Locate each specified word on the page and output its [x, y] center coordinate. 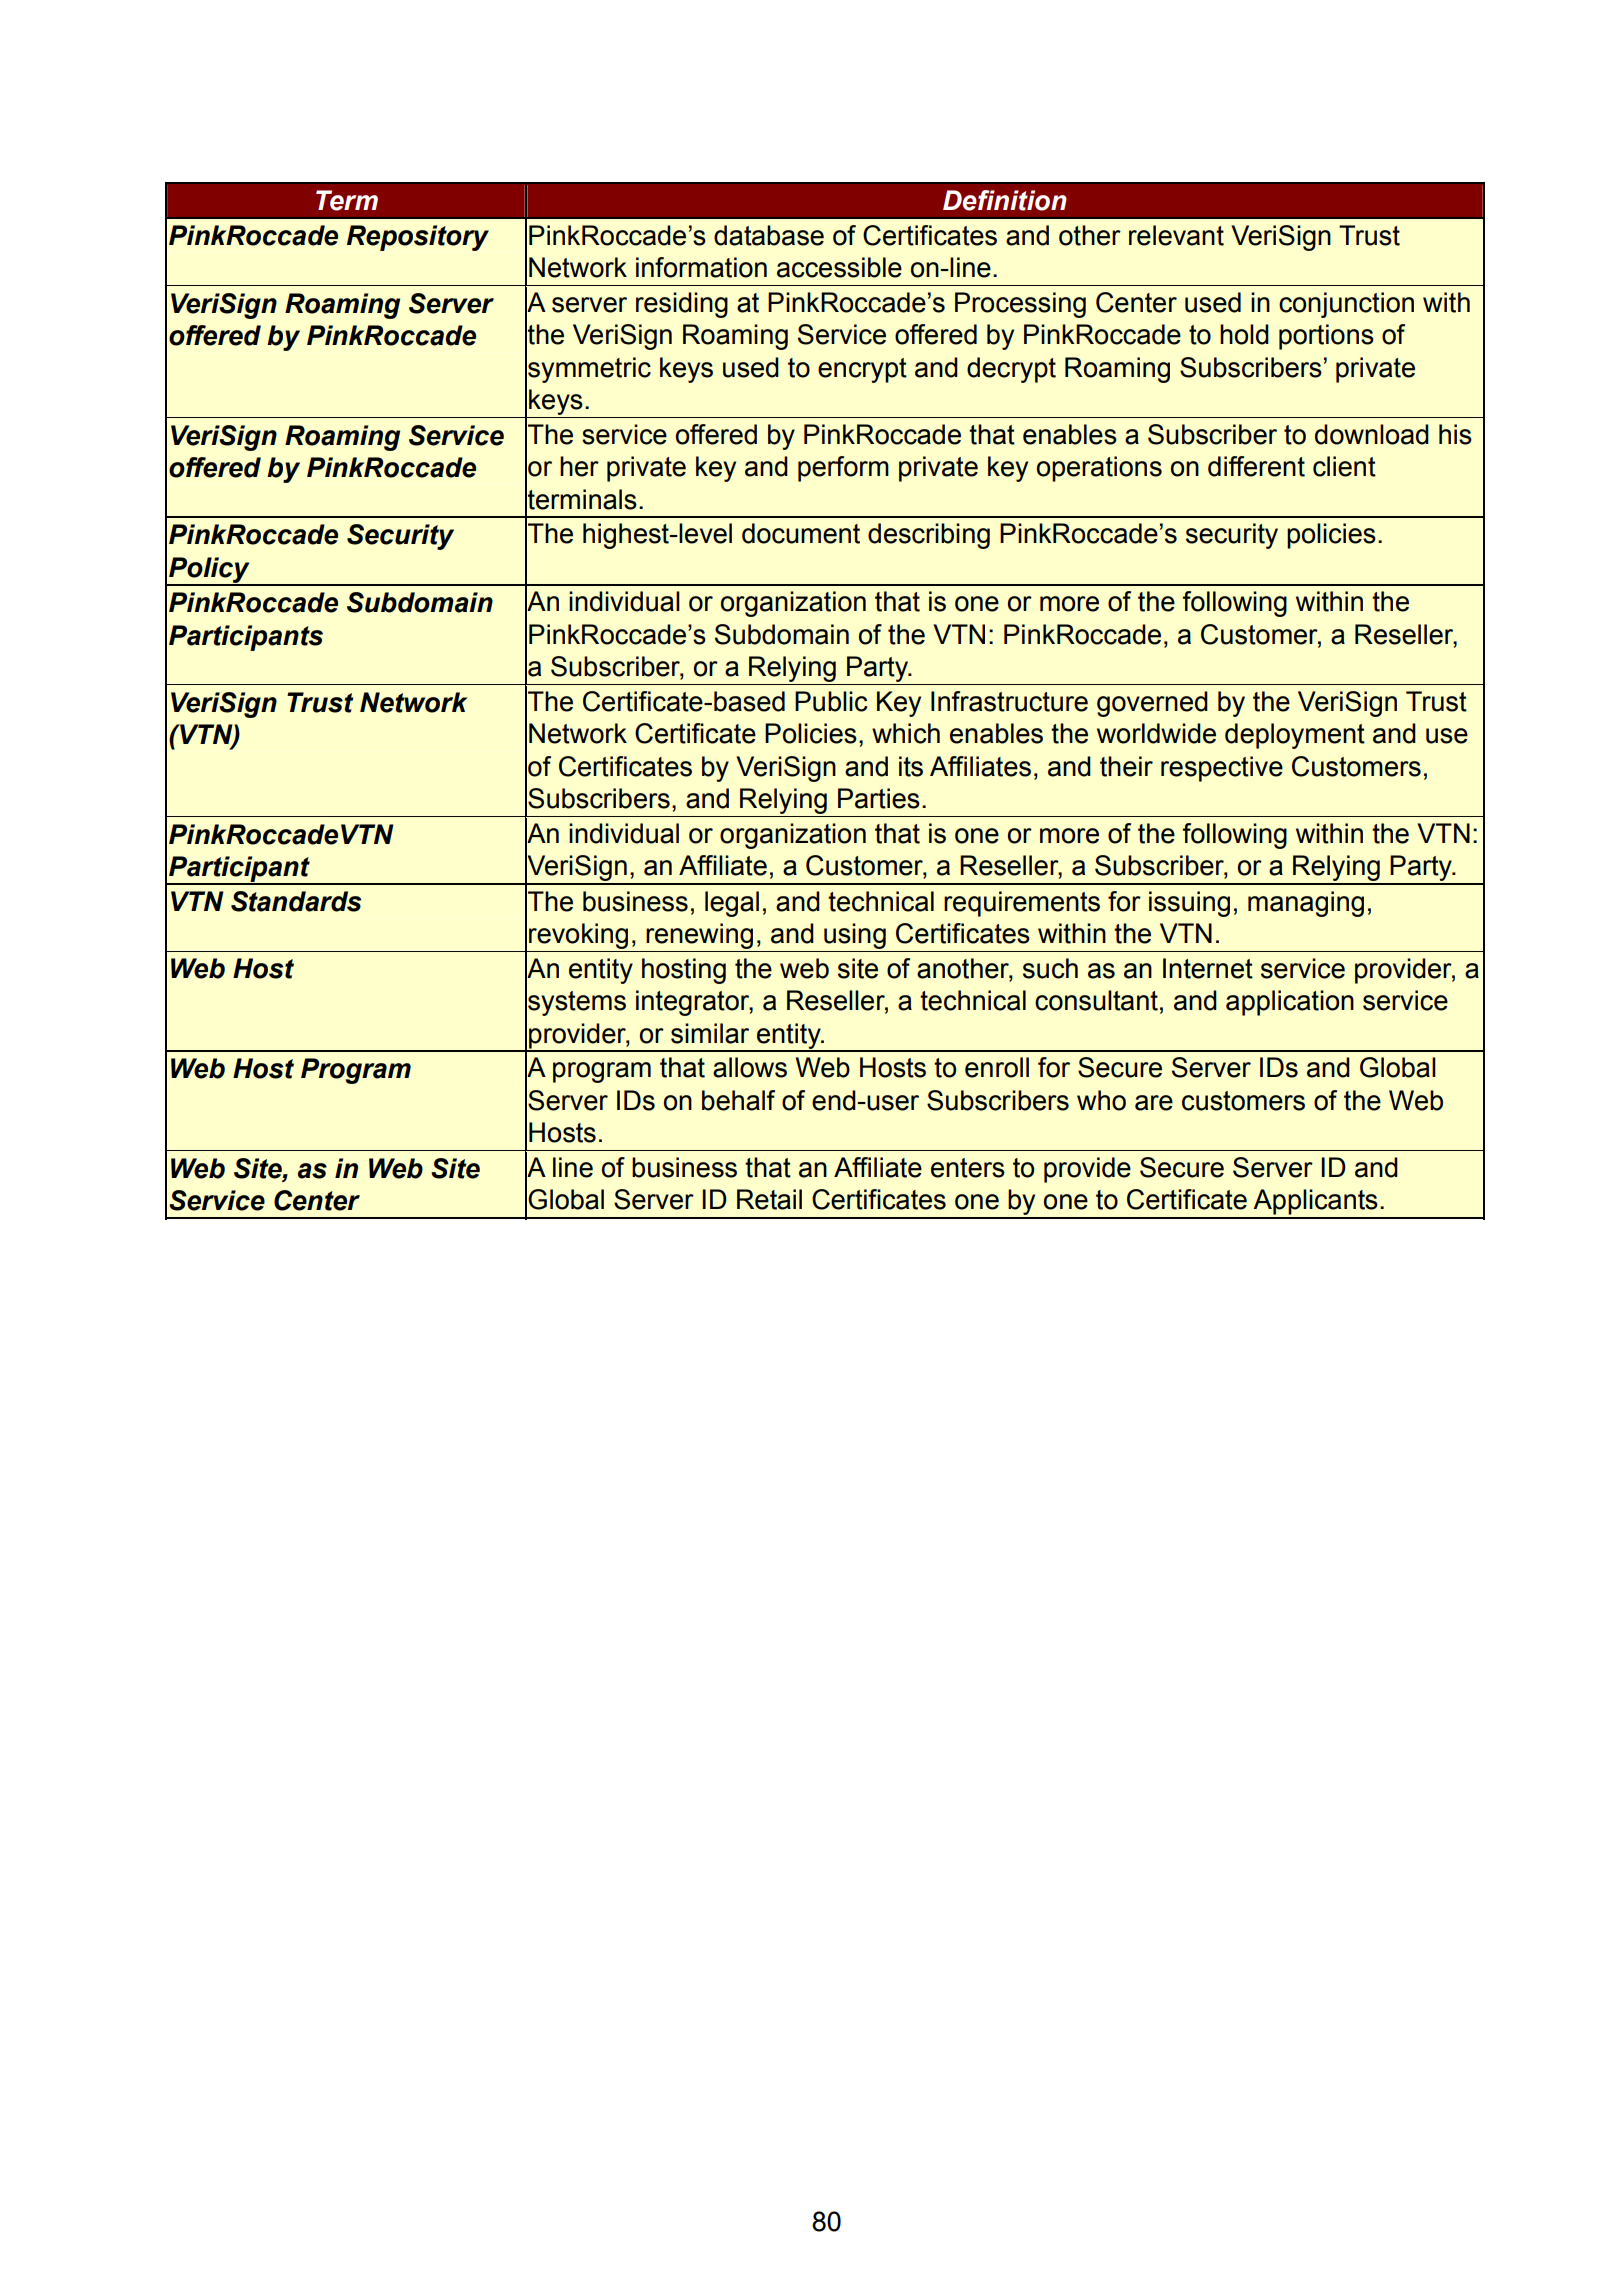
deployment [1295, 736]
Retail [769, 1199]
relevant [1176, 235]
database [769, 235]
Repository [418, 238]
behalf [738, 1100]
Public [831, 701]
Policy [209, 571]
